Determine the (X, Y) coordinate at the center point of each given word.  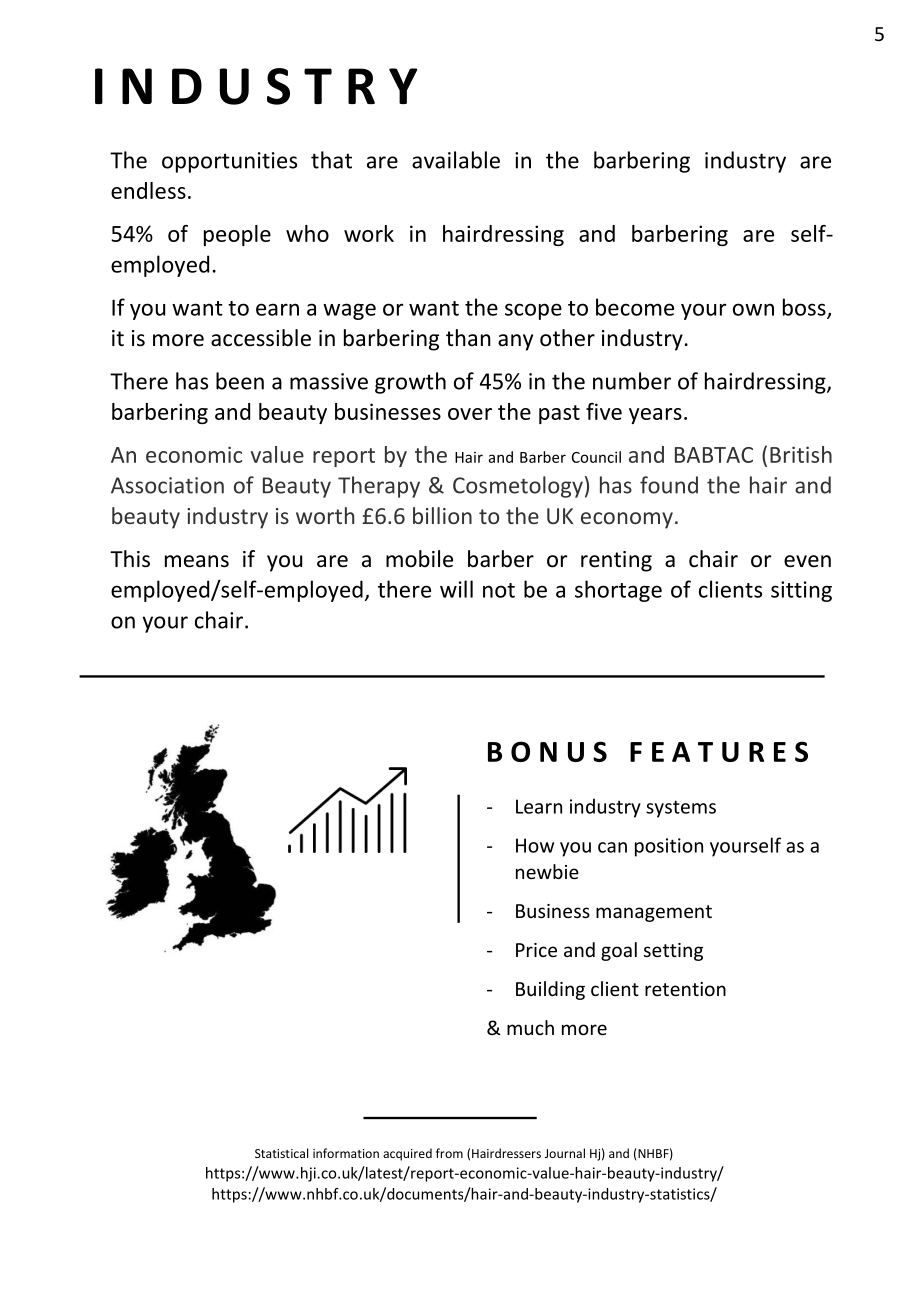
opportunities (229, 162)
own (753, 309)
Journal (565, 1153)
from (449, 1153)
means (197, 561)
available (456, 160)
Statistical (281, 1153)
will (456, 589)
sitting (801, 591)
